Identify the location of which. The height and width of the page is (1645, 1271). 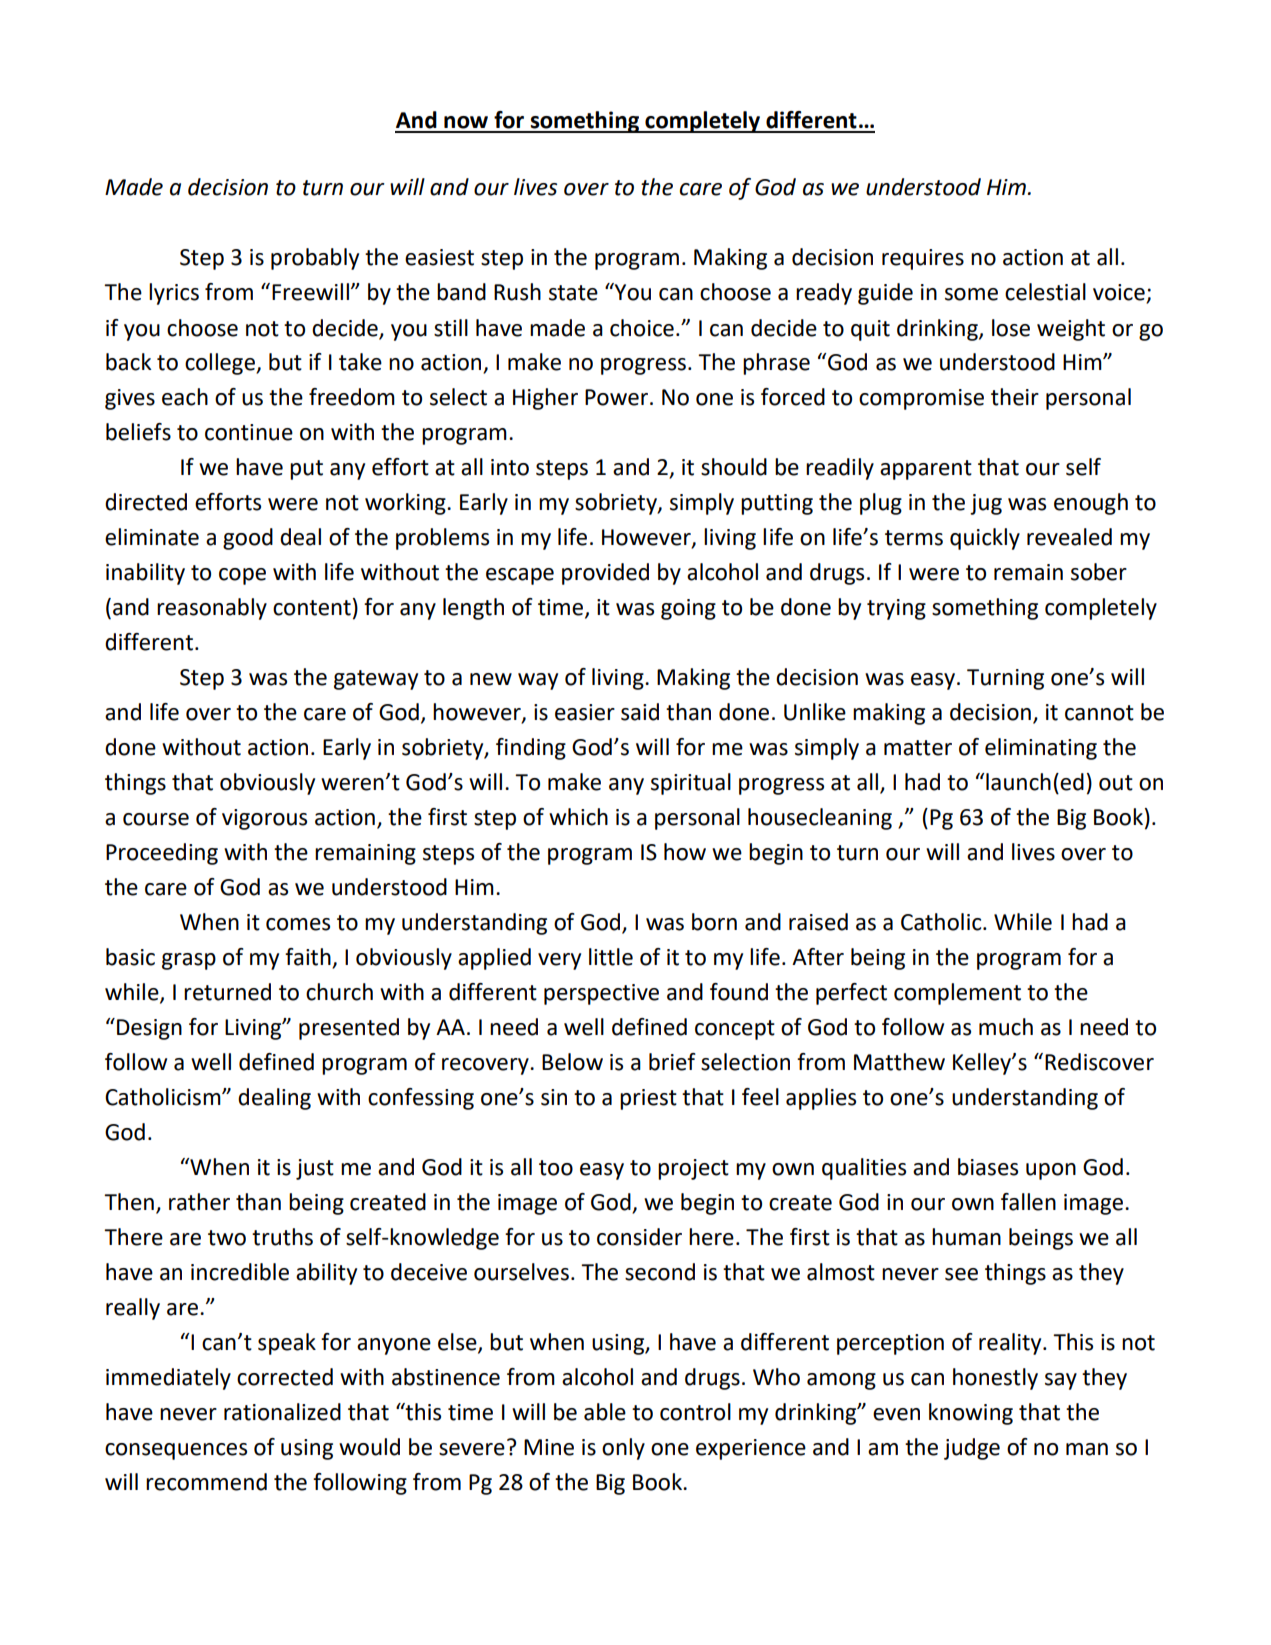
(578, 817).
